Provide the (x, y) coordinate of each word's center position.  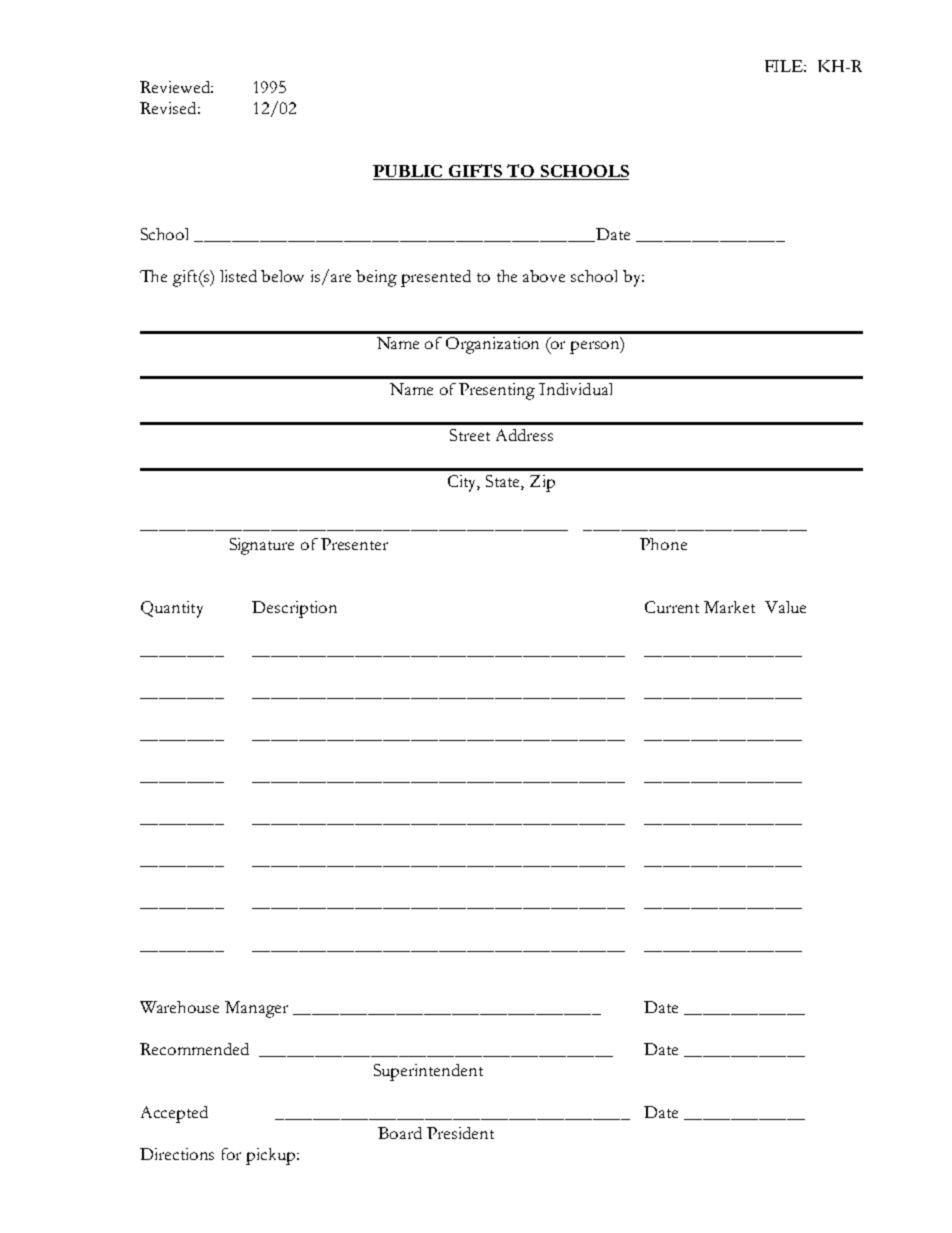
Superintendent (428, 1072)
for (231, 1154)
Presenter (354, 544)
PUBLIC (409, 172)
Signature (262, 546)
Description (294, 609)
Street (470, 435)
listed (238, 276)
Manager (256, 1009)
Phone (663, 544)
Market (729, 607)
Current (672, 607)
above (544, 276)
